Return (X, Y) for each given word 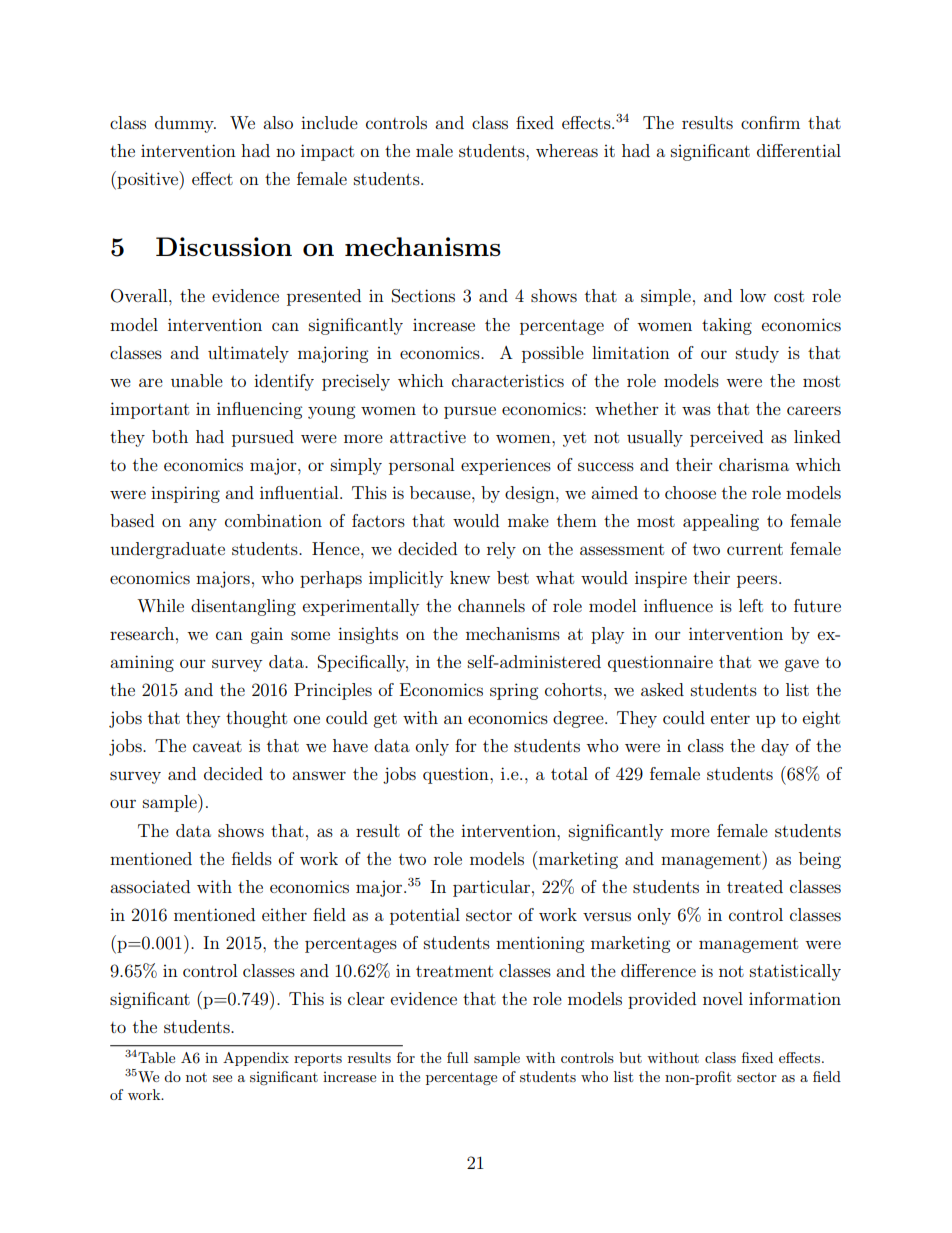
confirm (770, 122)
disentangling (243, 607)
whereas (567, 150)
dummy (185, 124)
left (751, 605)
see (222, 1078)
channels (491, 605)
